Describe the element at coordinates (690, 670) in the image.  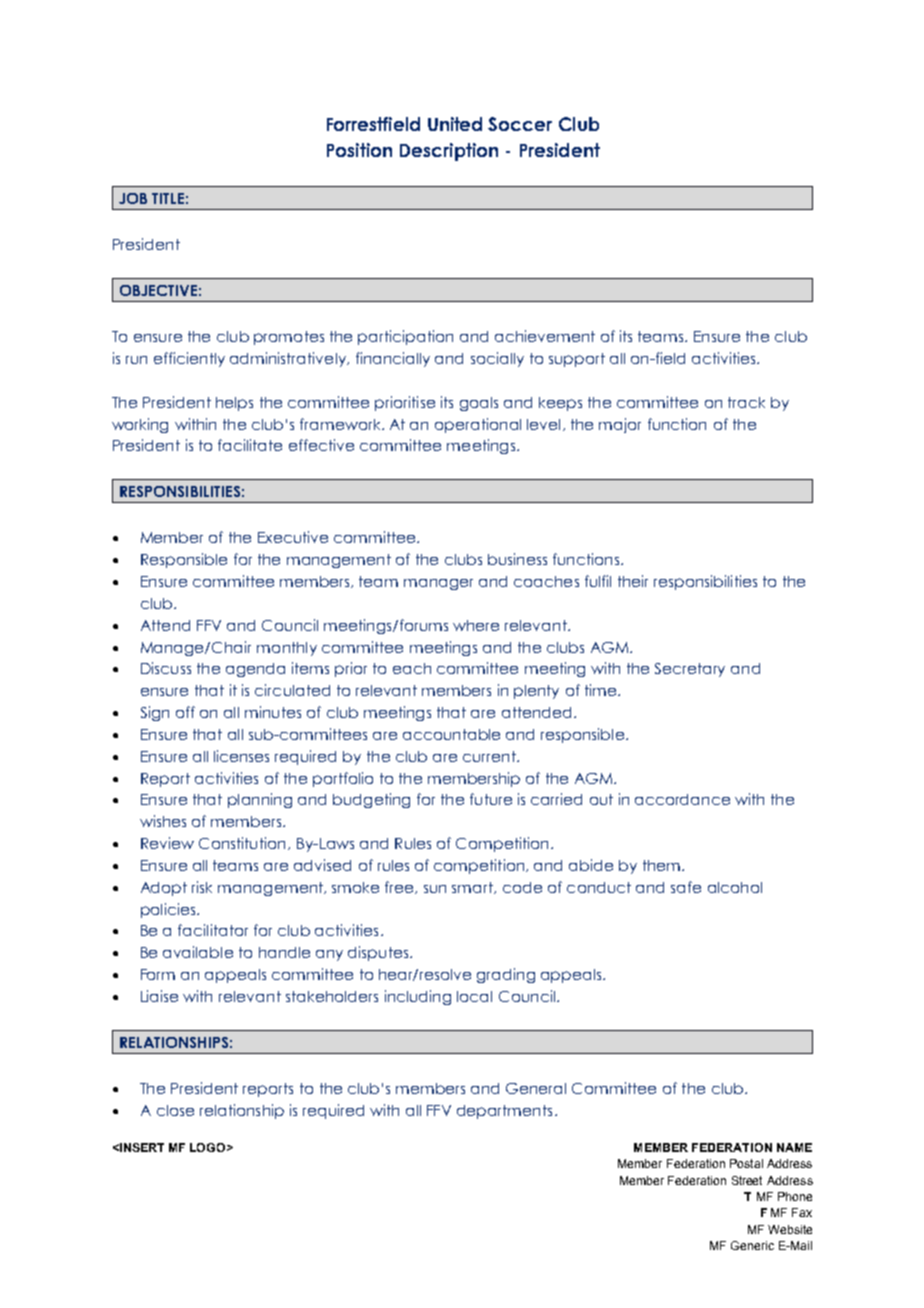
I see `Secretary` at that location.
